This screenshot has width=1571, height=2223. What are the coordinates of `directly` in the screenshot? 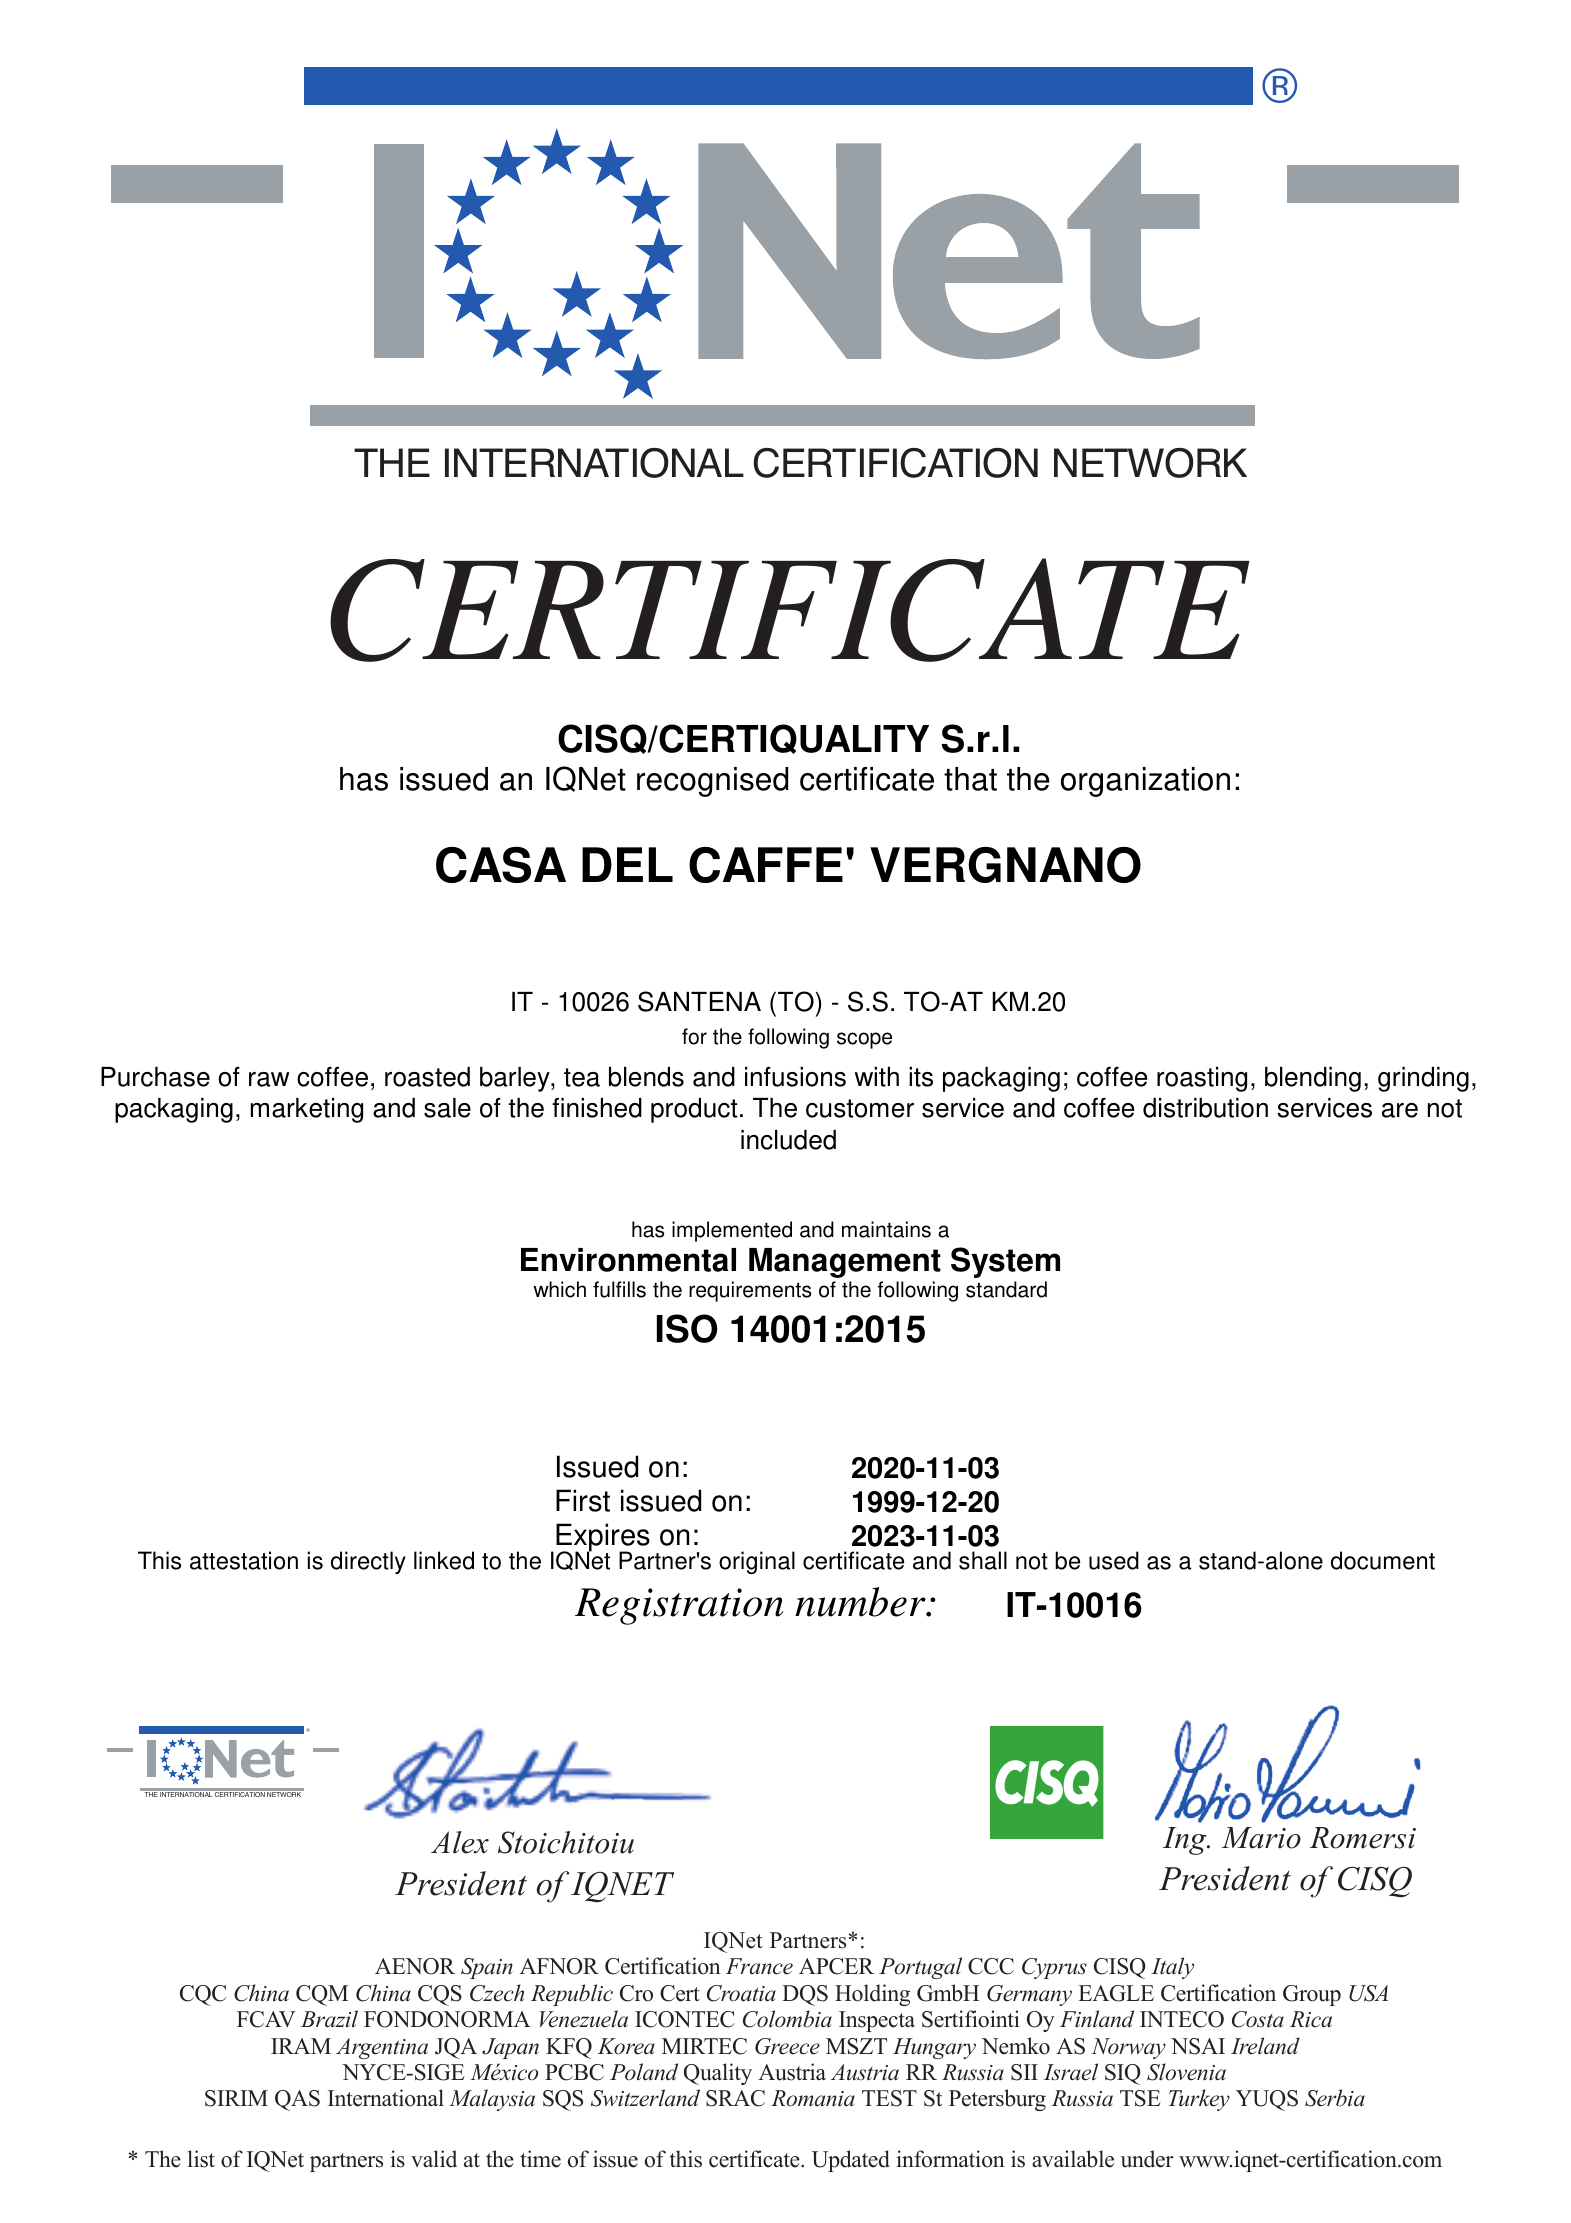 It's located at (368, 1562).
